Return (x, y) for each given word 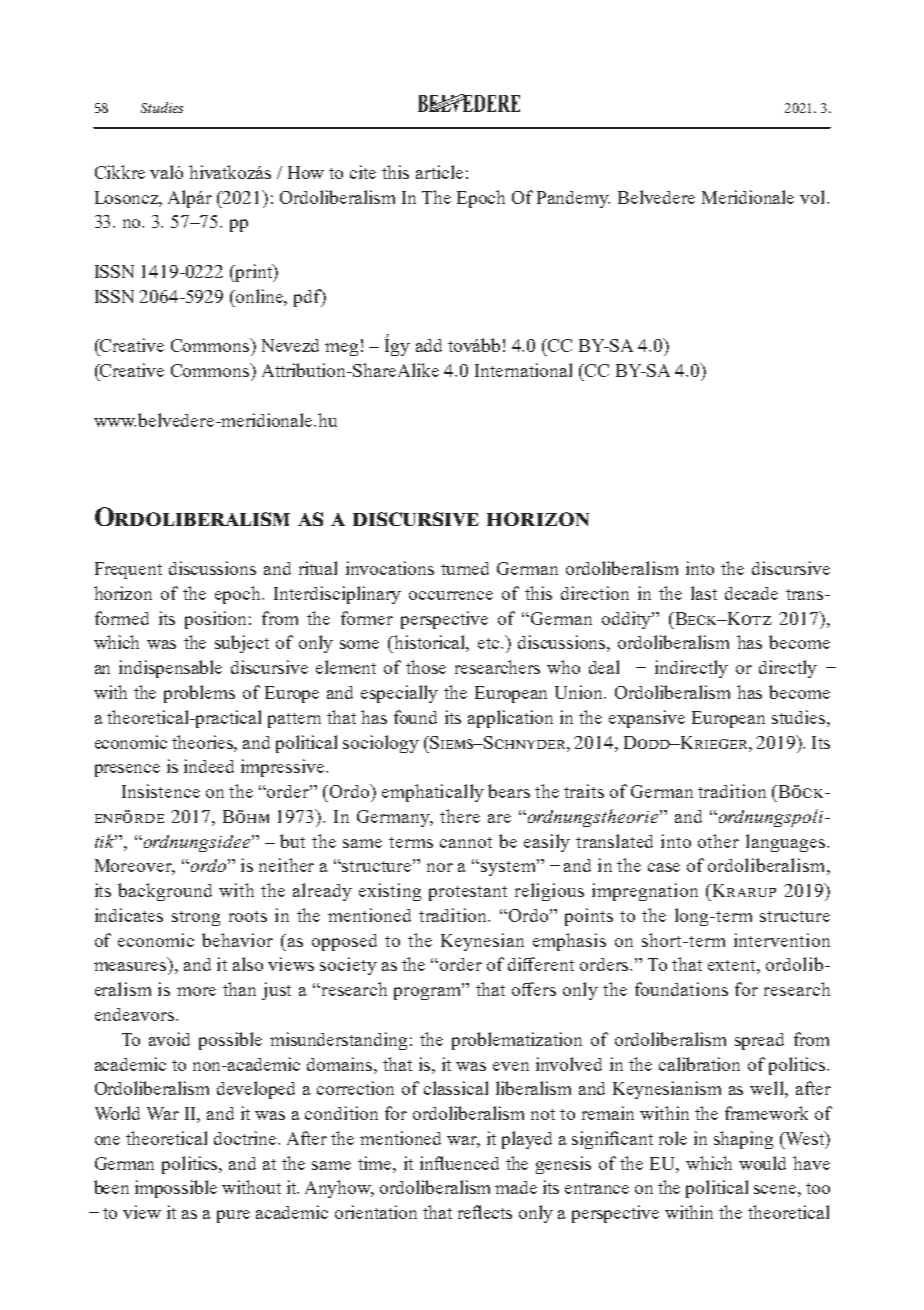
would (762, 1163)
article (439, 172)
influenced (459, 1163)
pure (233, 1216)
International (523, 370)
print (254, 273)
